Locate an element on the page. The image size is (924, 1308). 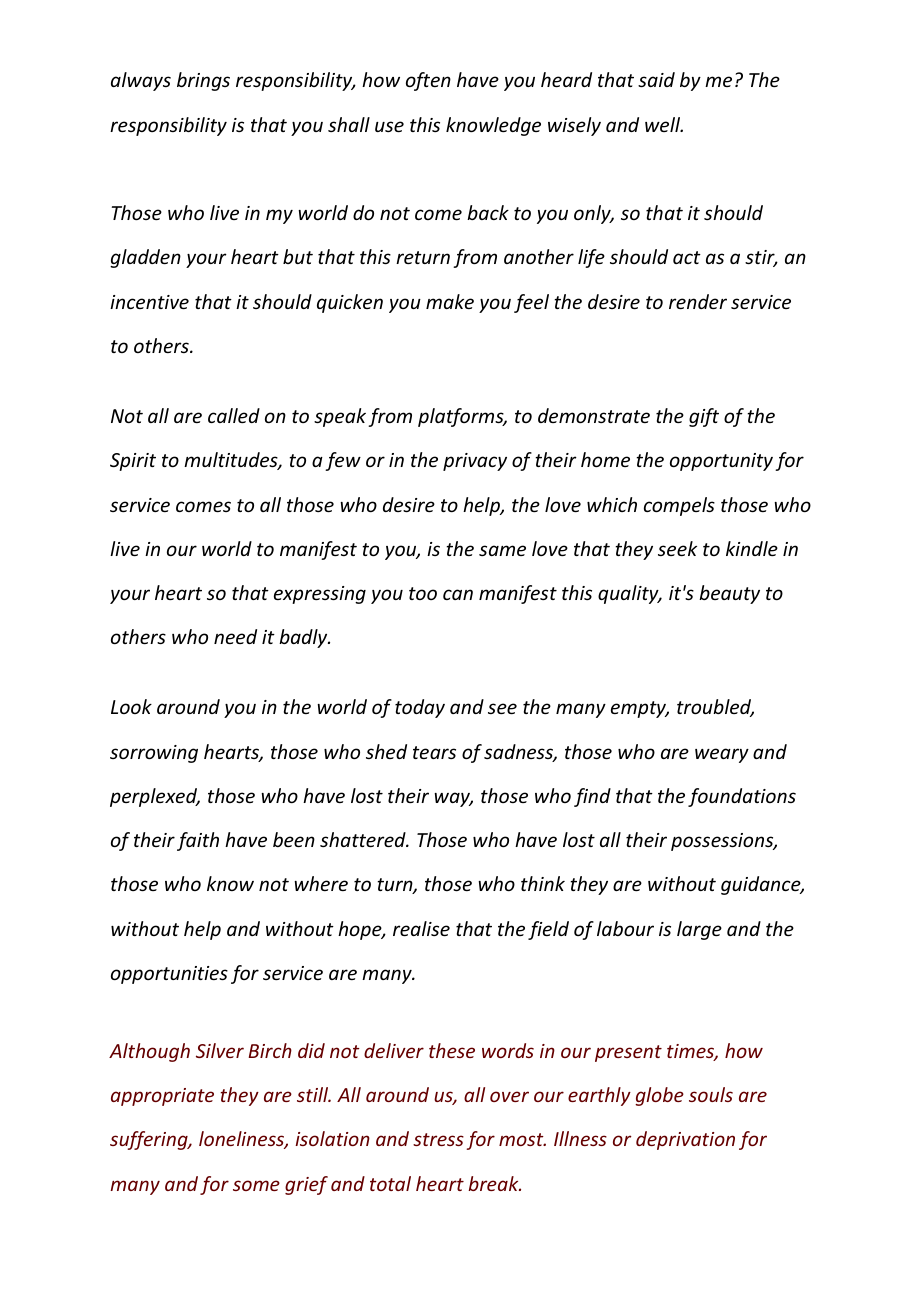
faith is located at coordinates (198, 841).
